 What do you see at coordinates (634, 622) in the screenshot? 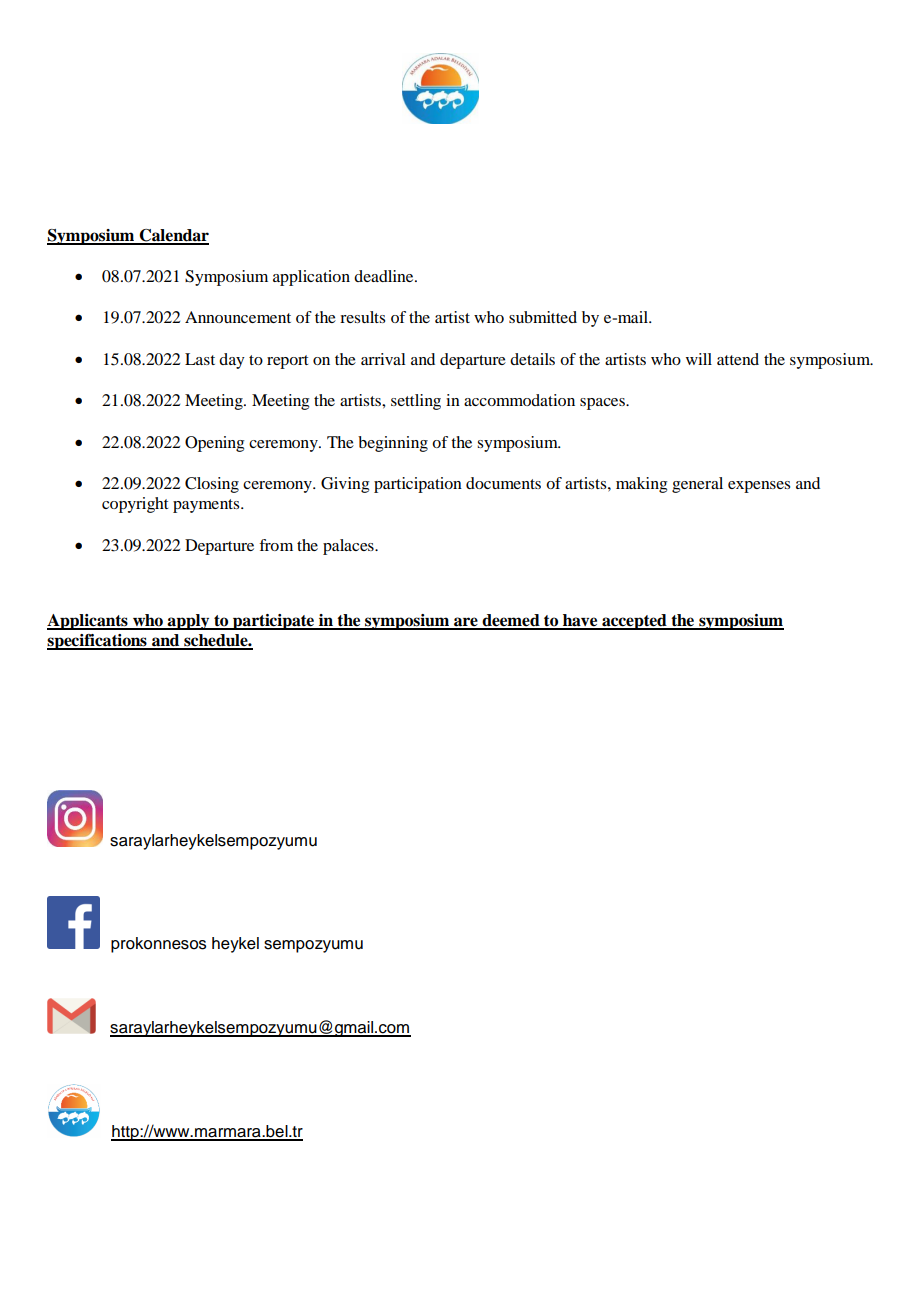
I see `accepted` at bounding box center [634, 622].
